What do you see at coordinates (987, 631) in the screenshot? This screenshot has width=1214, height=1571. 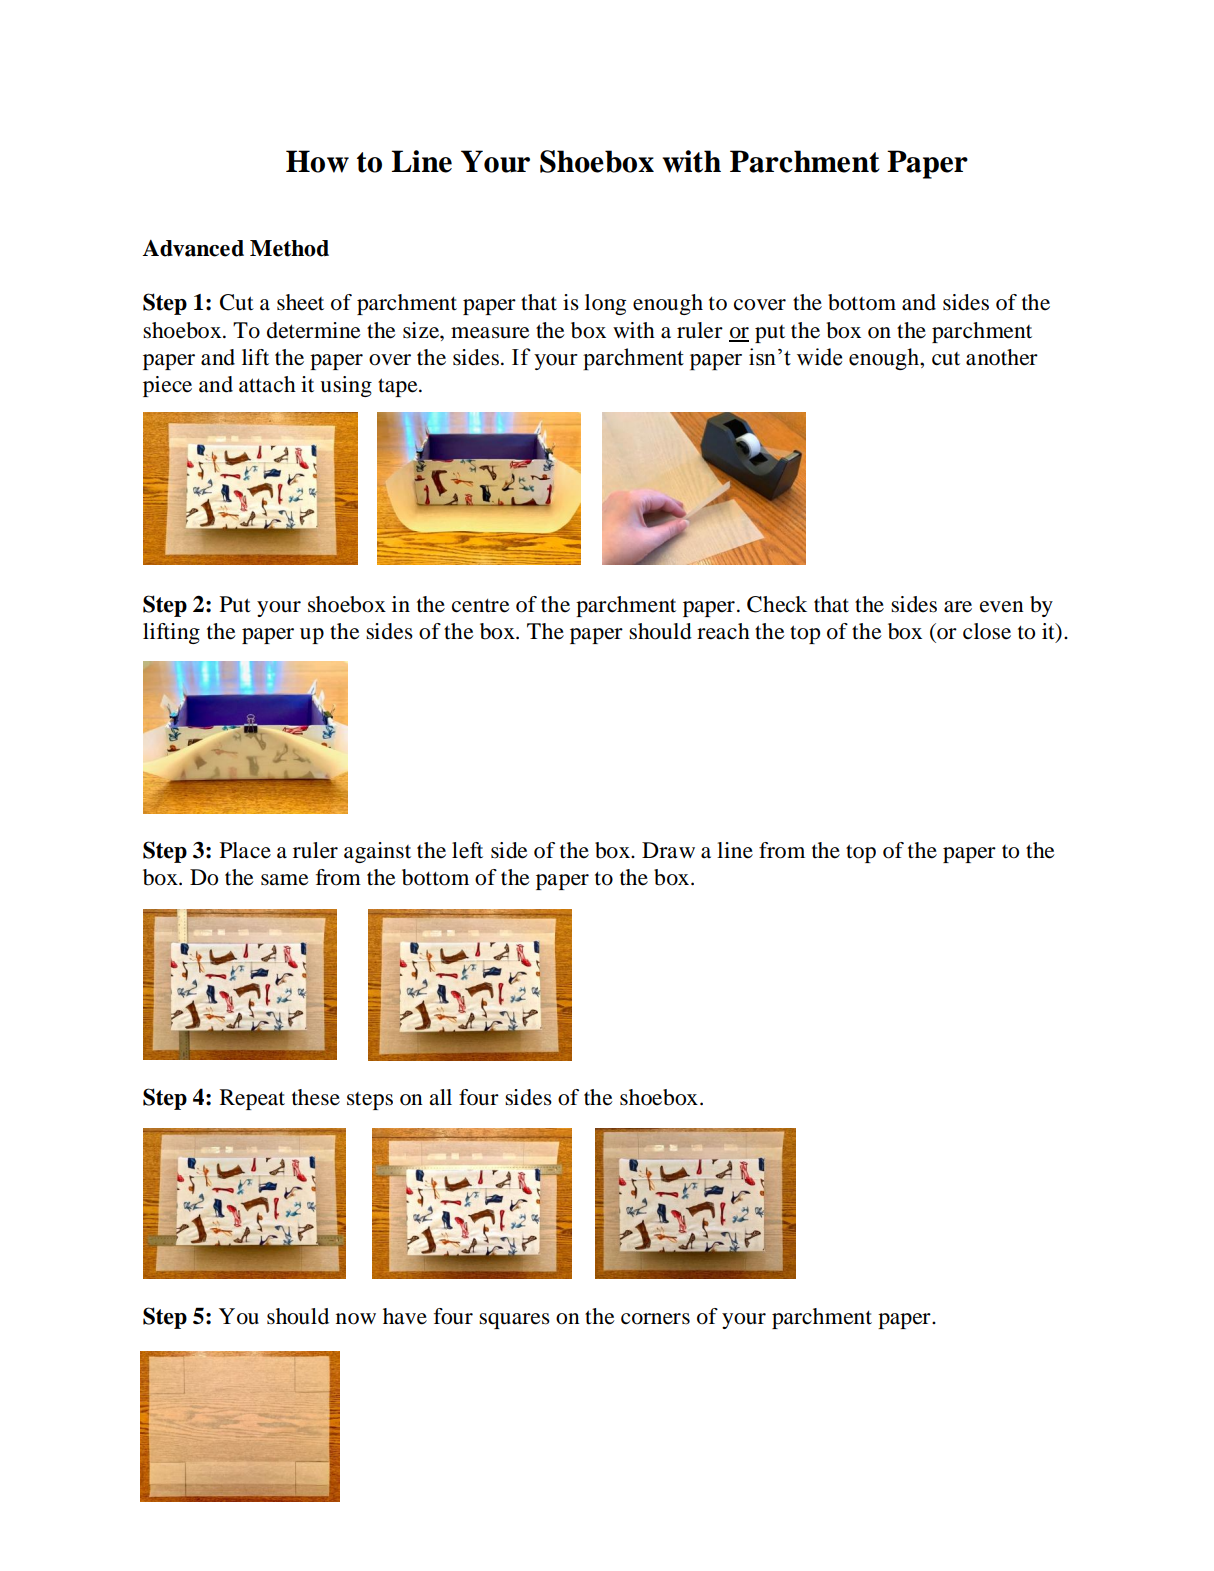 I see `close` at bounding box center [987, 631].
